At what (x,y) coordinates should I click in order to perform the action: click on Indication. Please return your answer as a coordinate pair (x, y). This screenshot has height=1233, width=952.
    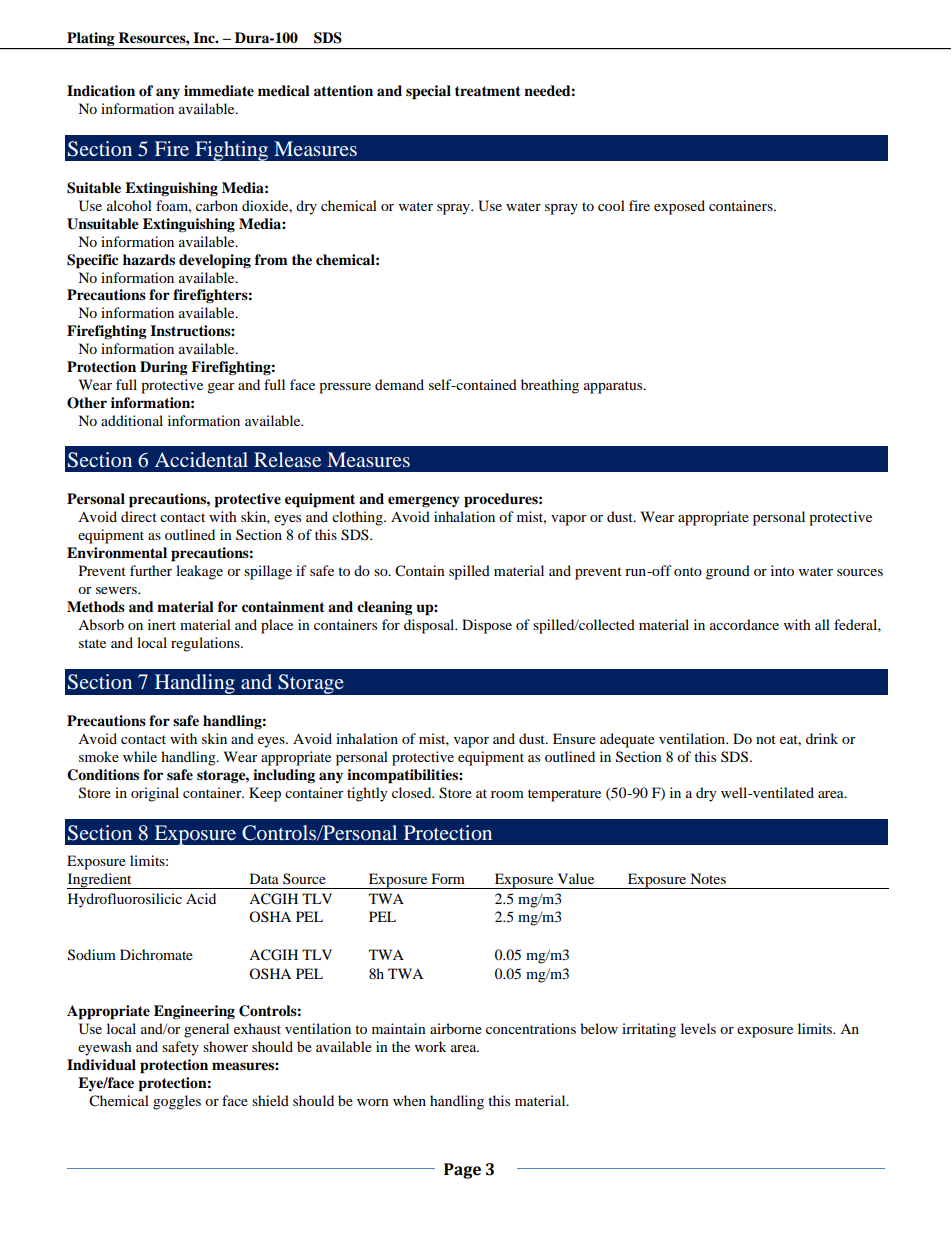
    Looking at the image, I should click on (101, 91).
